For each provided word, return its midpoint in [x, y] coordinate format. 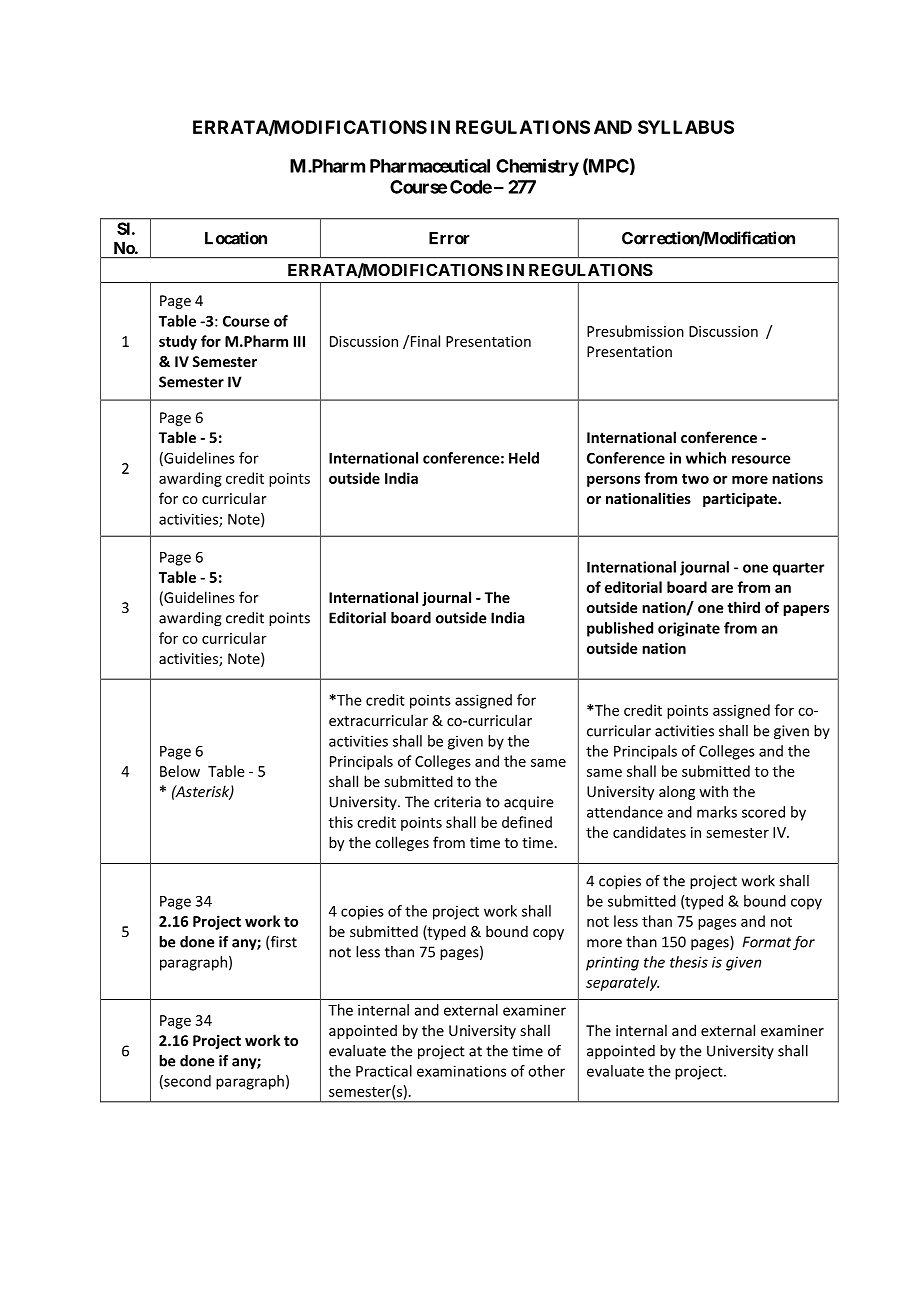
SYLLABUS [686, 127]
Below [180, 771]
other [546, 1071]
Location [236, 238]
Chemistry [537, 167]
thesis [689, 962]
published [620, 629]
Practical [384, 1071]
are [722, 588]
